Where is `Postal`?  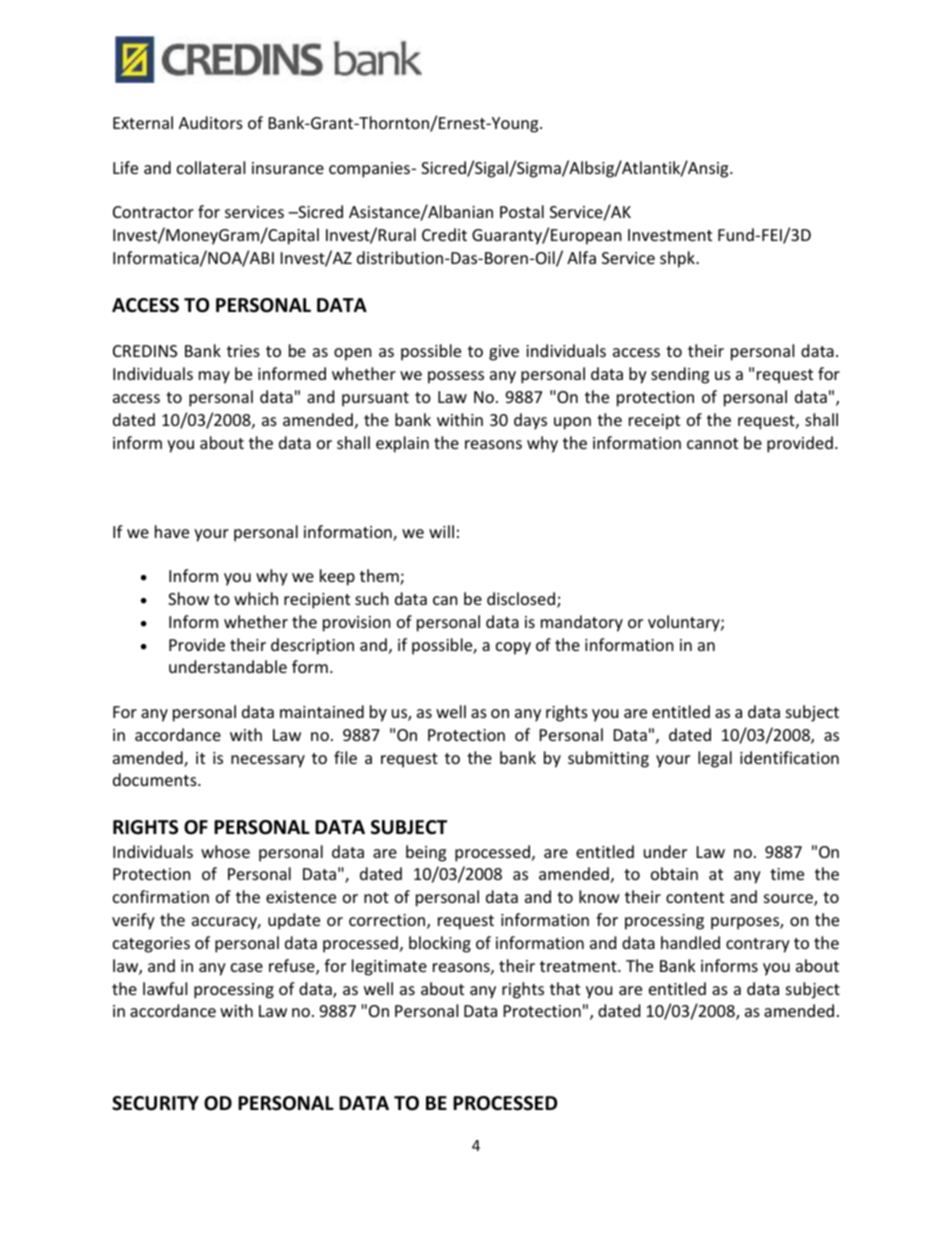
Postal is located at coordinates (522, 211).
